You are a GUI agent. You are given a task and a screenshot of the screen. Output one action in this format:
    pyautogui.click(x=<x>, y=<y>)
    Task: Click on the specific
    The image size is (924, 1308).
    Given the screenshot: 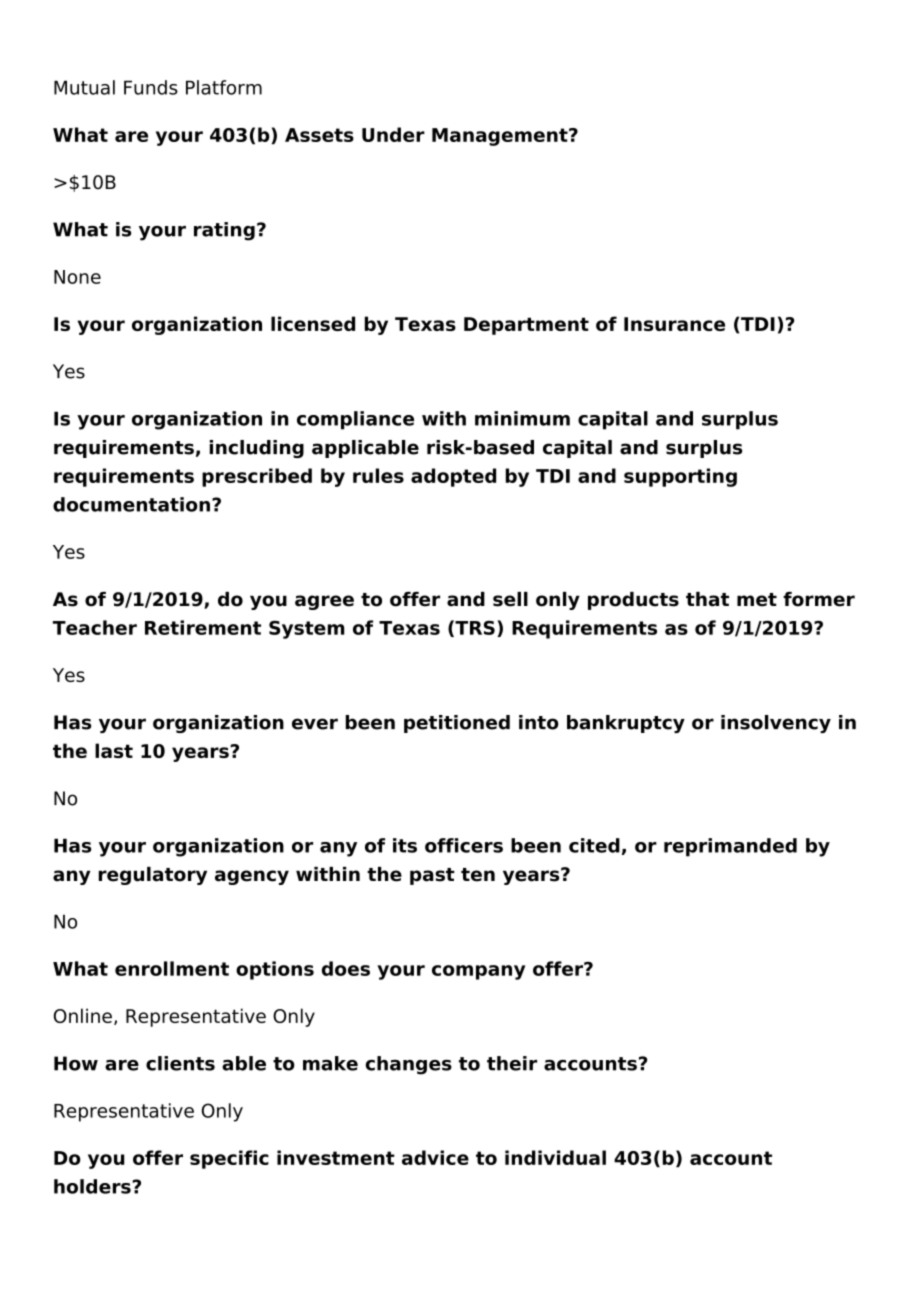 What is the action you would take?
    pyautogui.click(x=229, y=1159)
